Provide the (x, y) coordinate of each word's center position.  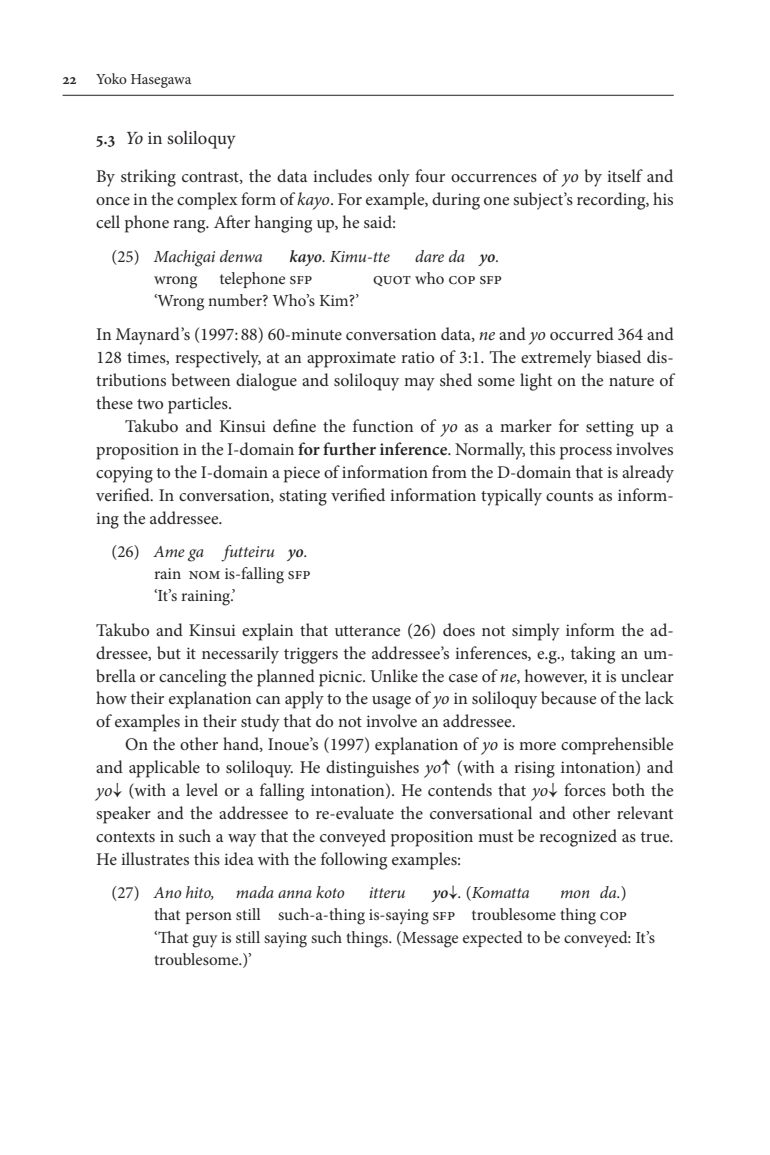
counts (569, 496)
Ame (169, 551)
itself (625, 175)
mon (575, 894)
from (449, 471)
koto (330, 892)
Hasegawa (161, 81)
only (394, 178)
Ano (167, 892)
